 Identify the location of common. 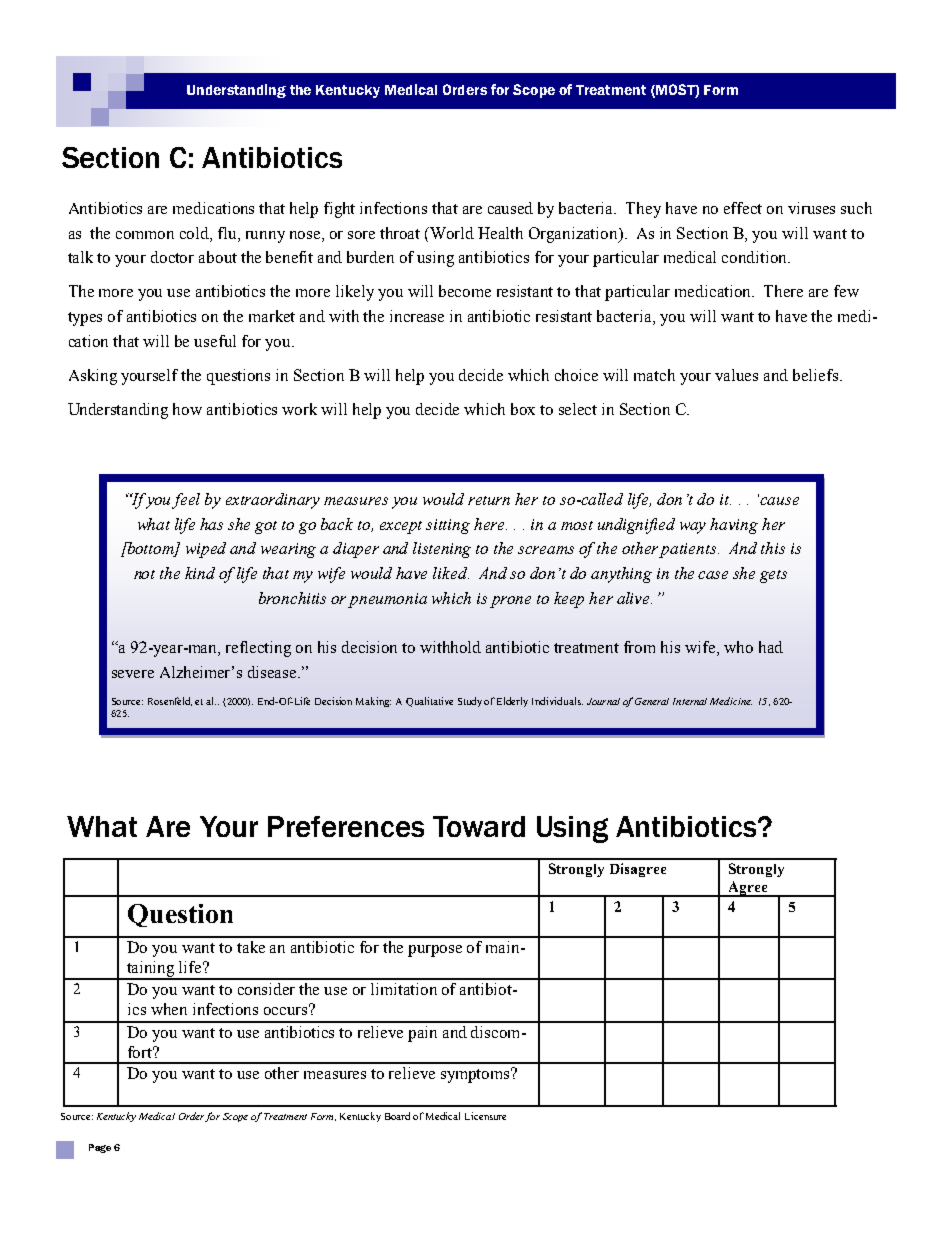
(145, 235).
